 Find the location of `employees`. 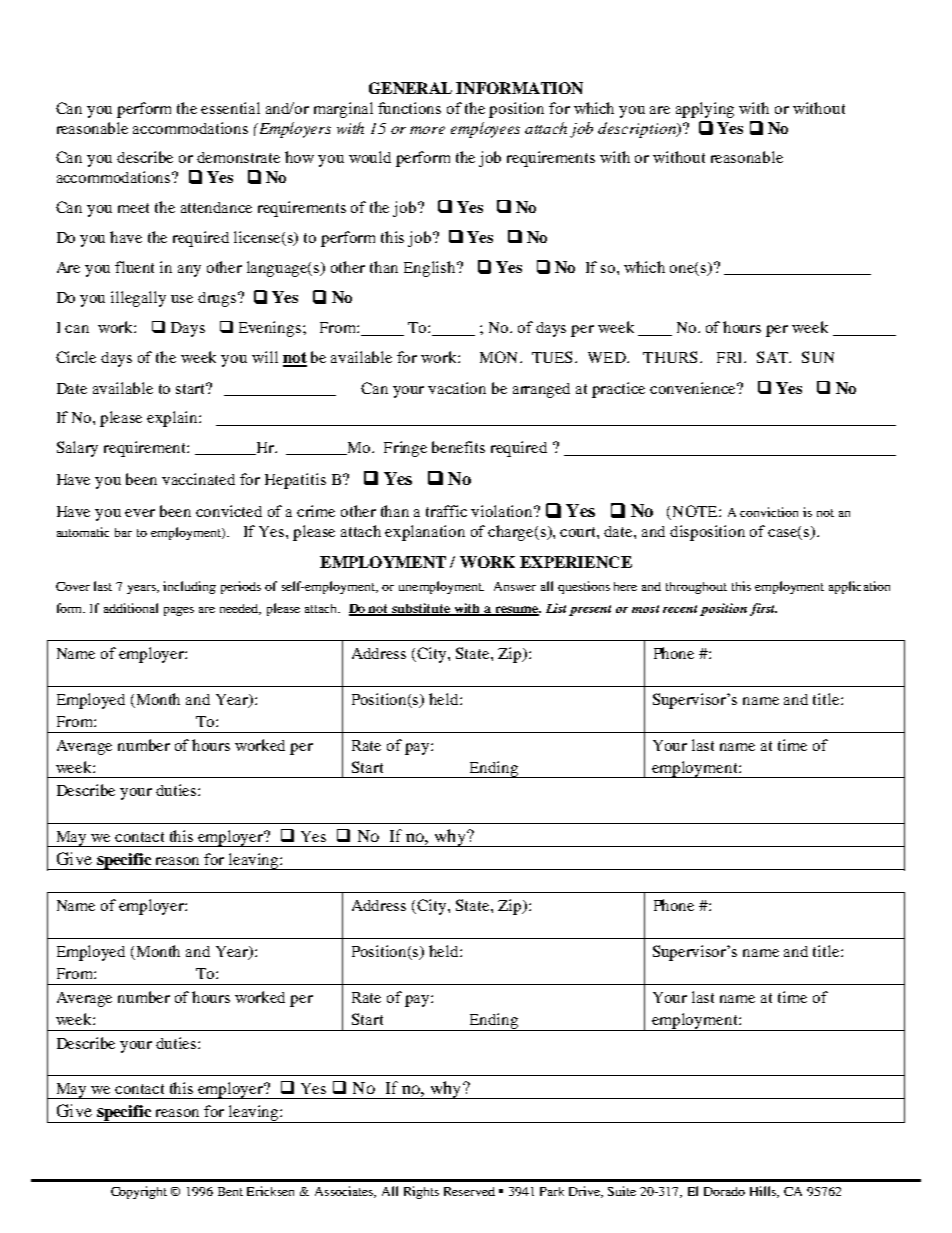

employees is located at coordinates (485, 130).
